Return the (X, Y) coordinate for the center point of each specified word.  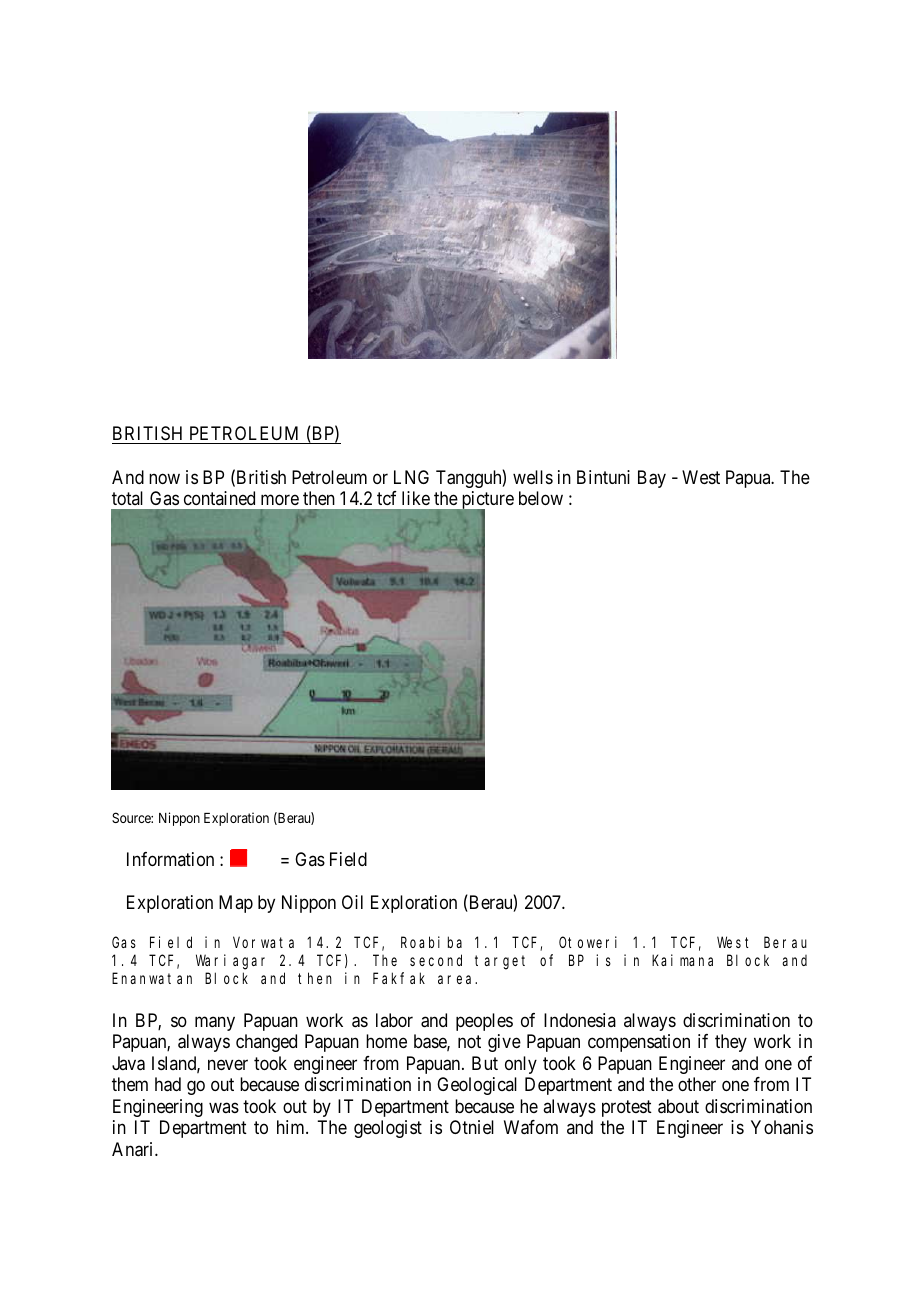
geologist (388, 1129)
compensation (639, 1043)
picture (486, 501)
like (416, 498)
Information (170, 859)
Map (236, 904)
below (541, 498)
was (224, 1107)
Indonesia (580, 1020)
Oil (352, 902)
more (280, 499)
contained (219, 498)
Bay (652, 479)
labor (394, 1020)
